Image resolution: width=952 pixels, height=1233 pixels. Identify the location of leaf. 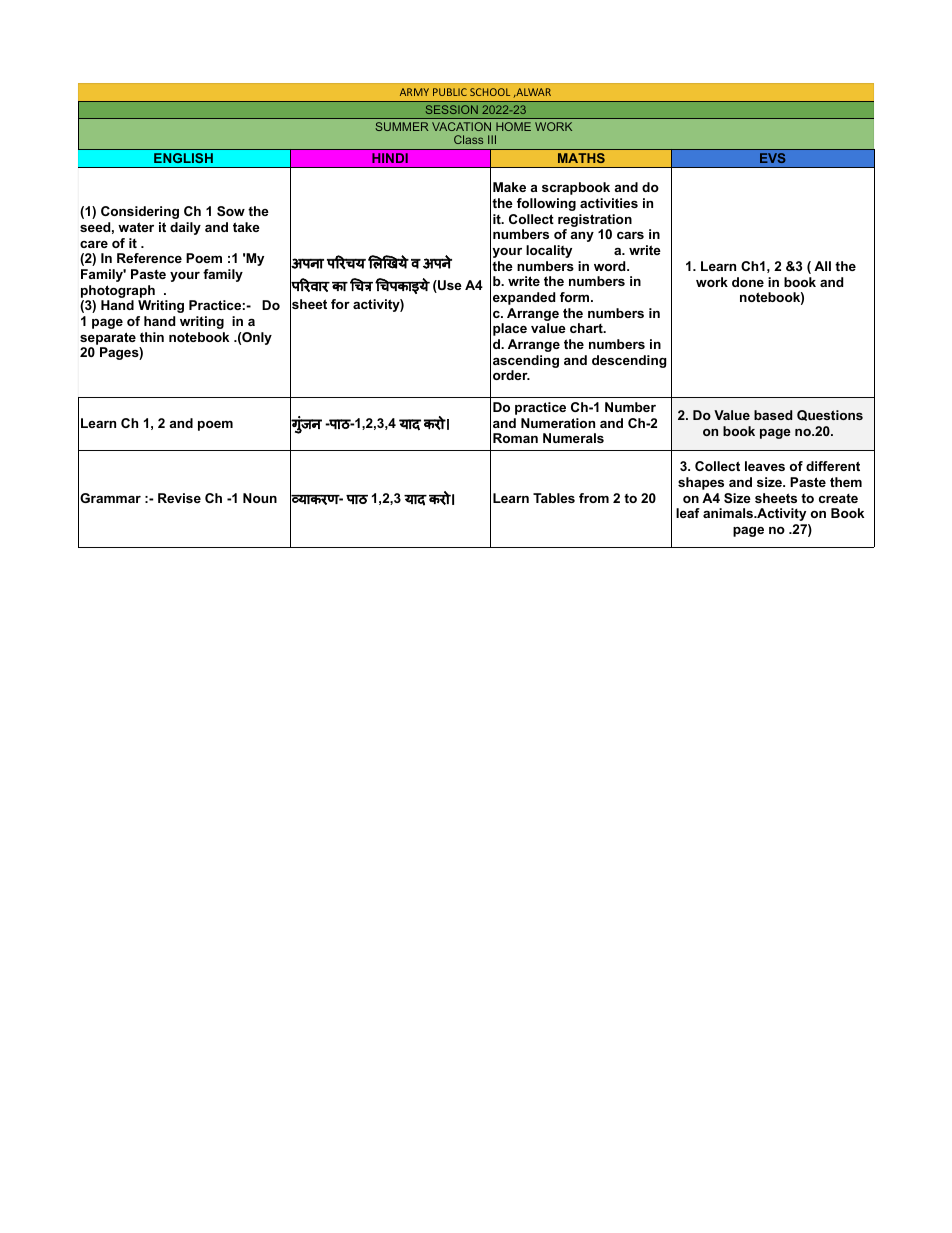
(688, 513).
